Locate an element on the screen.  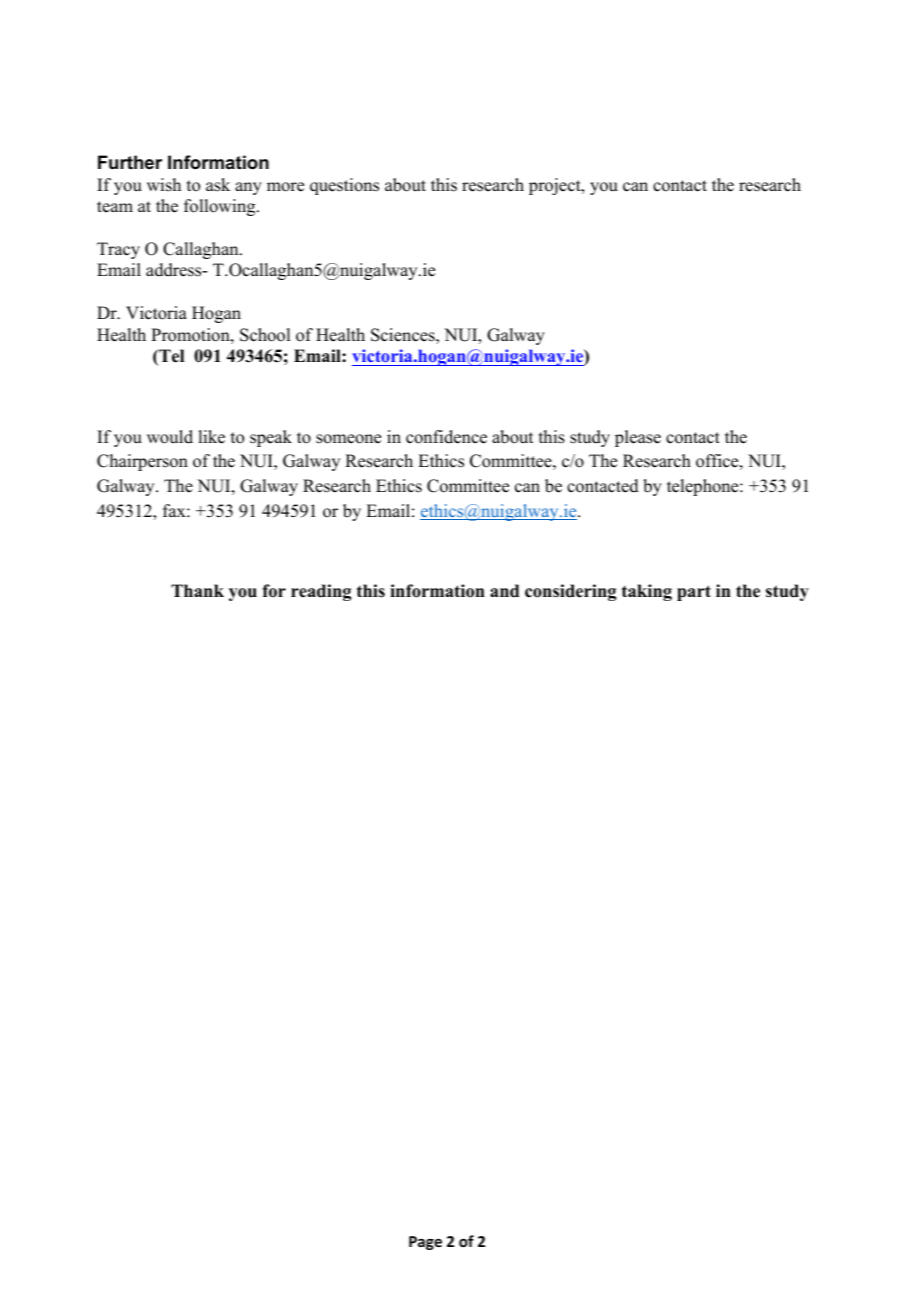
Thank is located at coordinates (197, 590).
